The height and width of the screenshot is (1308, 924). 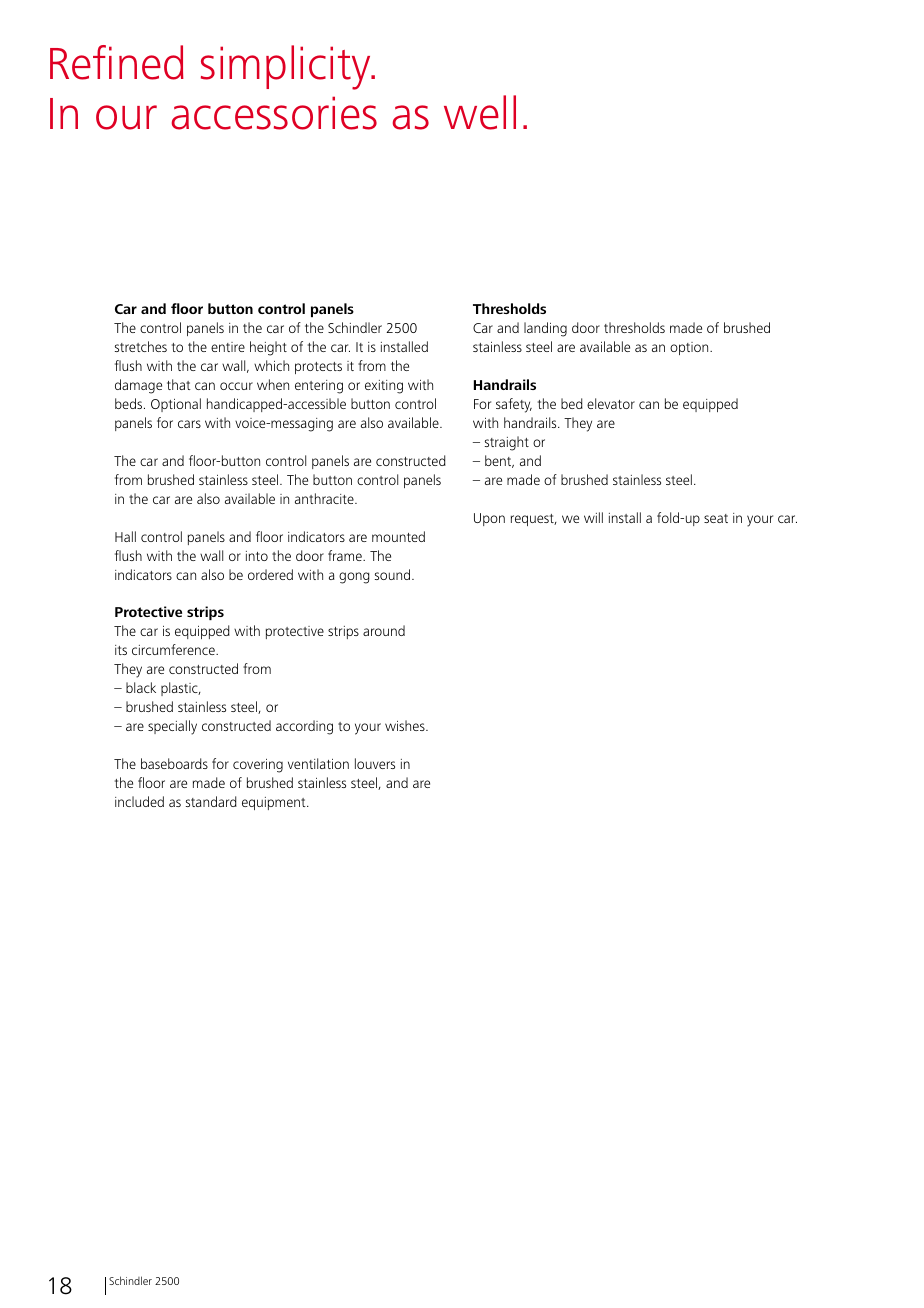 I want to click on around, so click(x=384, y=630).
